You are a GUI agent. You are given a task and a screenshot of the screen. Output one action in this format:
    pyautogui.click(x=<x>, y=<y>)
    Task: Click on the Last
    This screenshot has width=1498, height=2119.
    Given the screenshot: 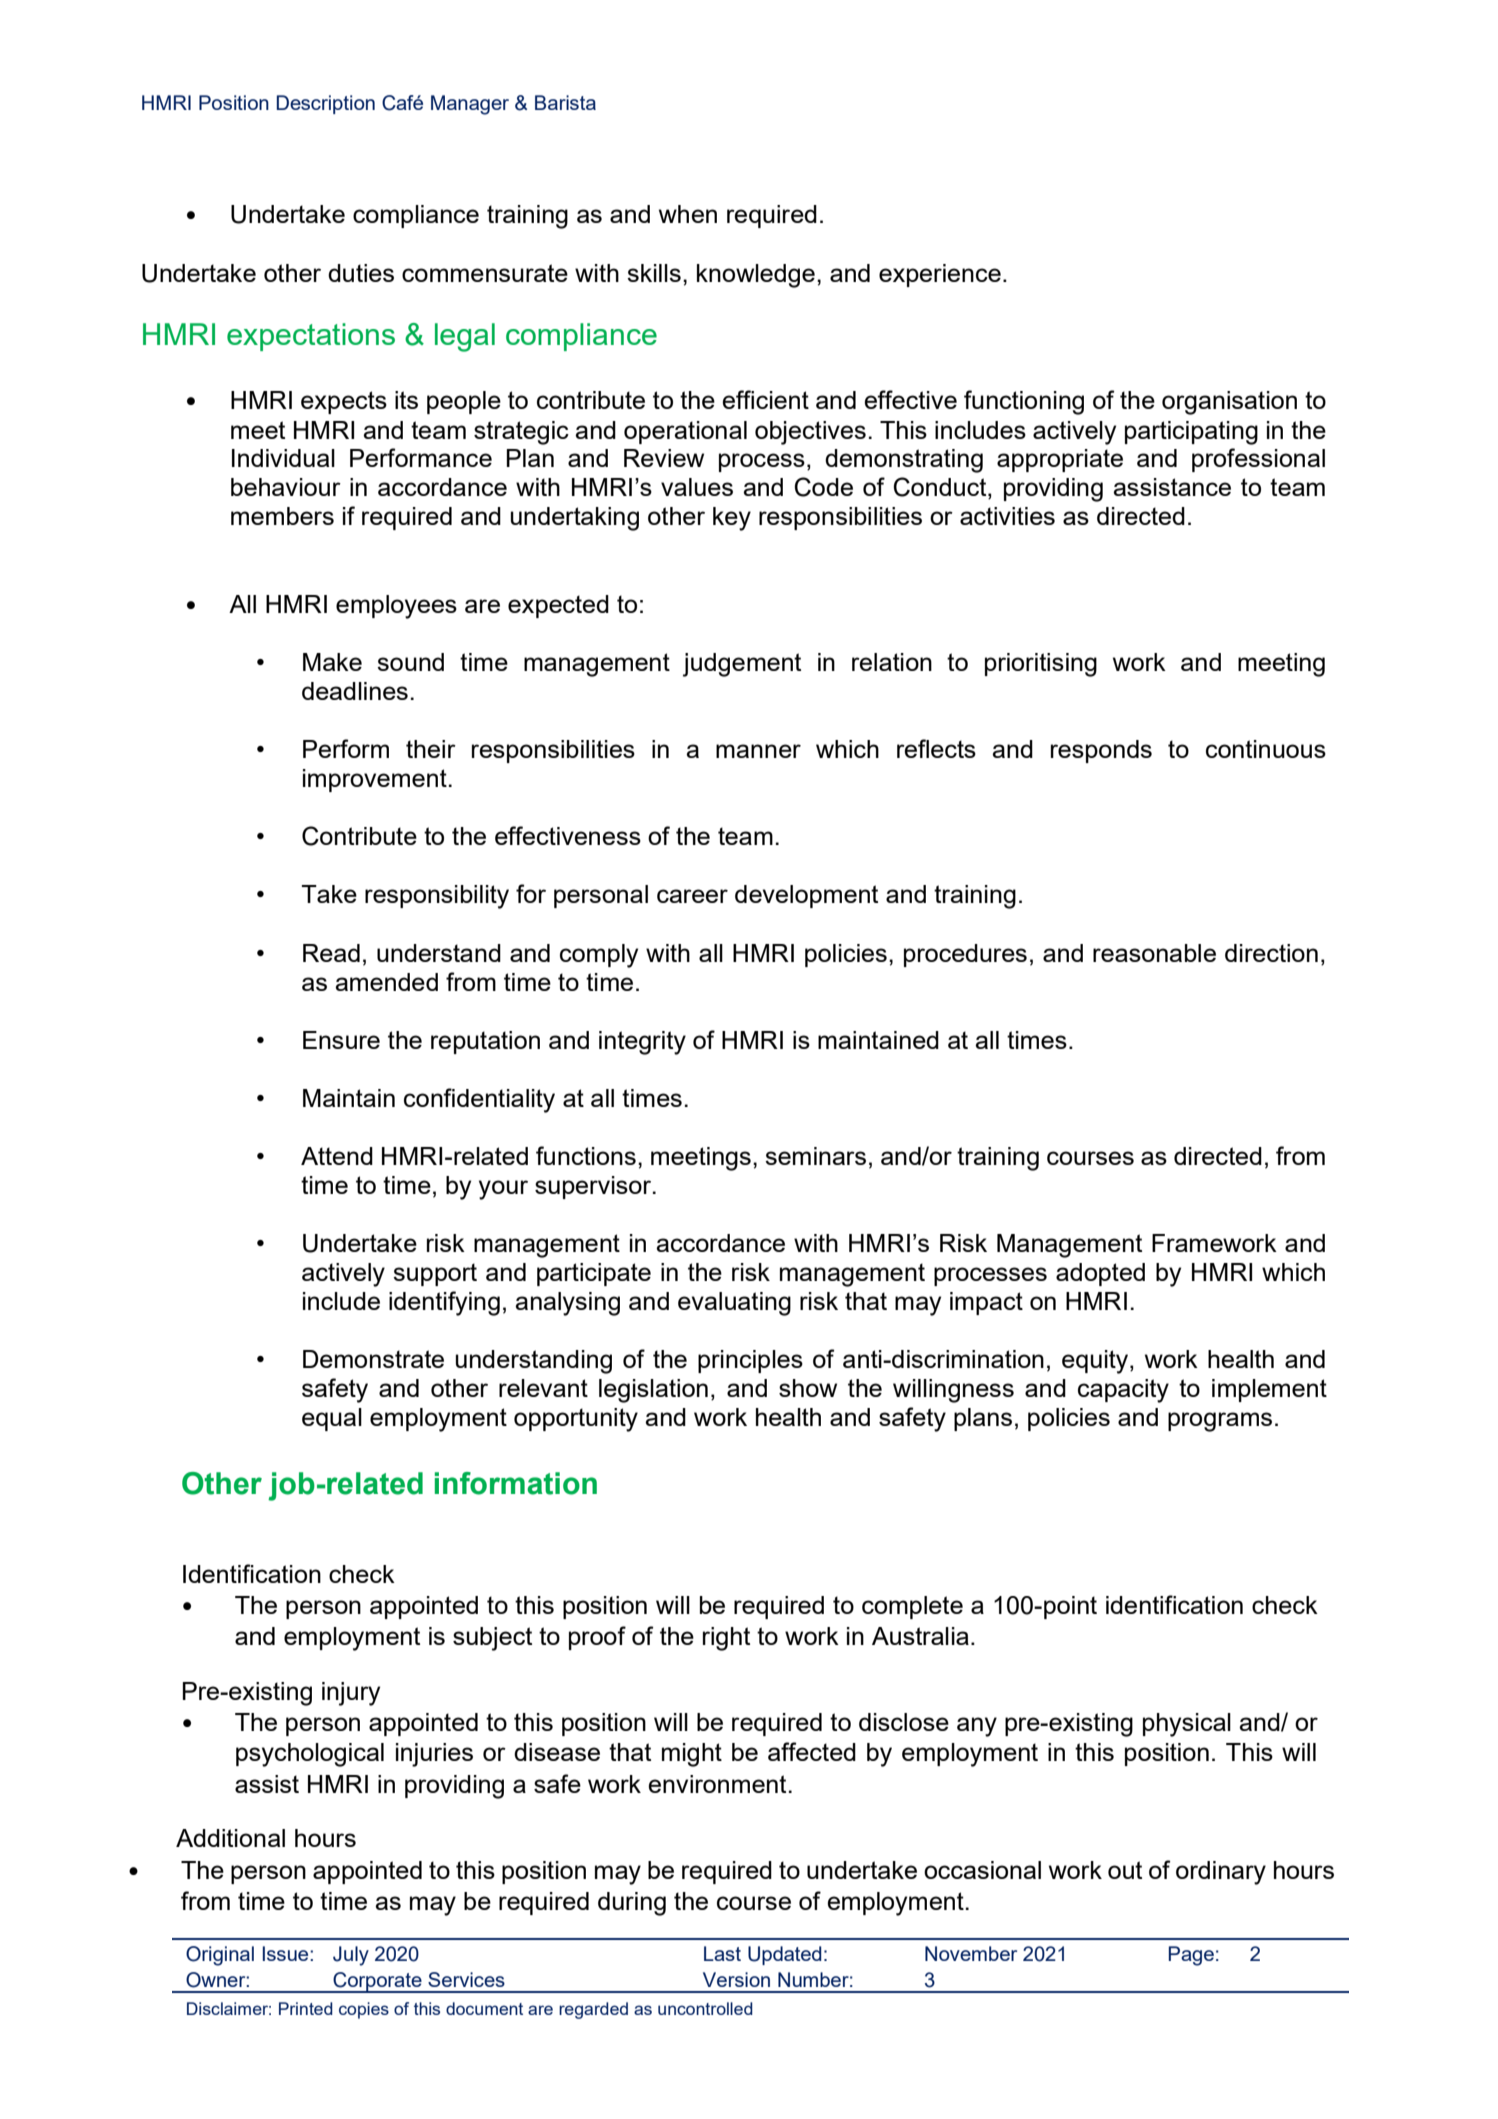 What is the action you would take?
    pyautogui.click(x=722, y=1953)
